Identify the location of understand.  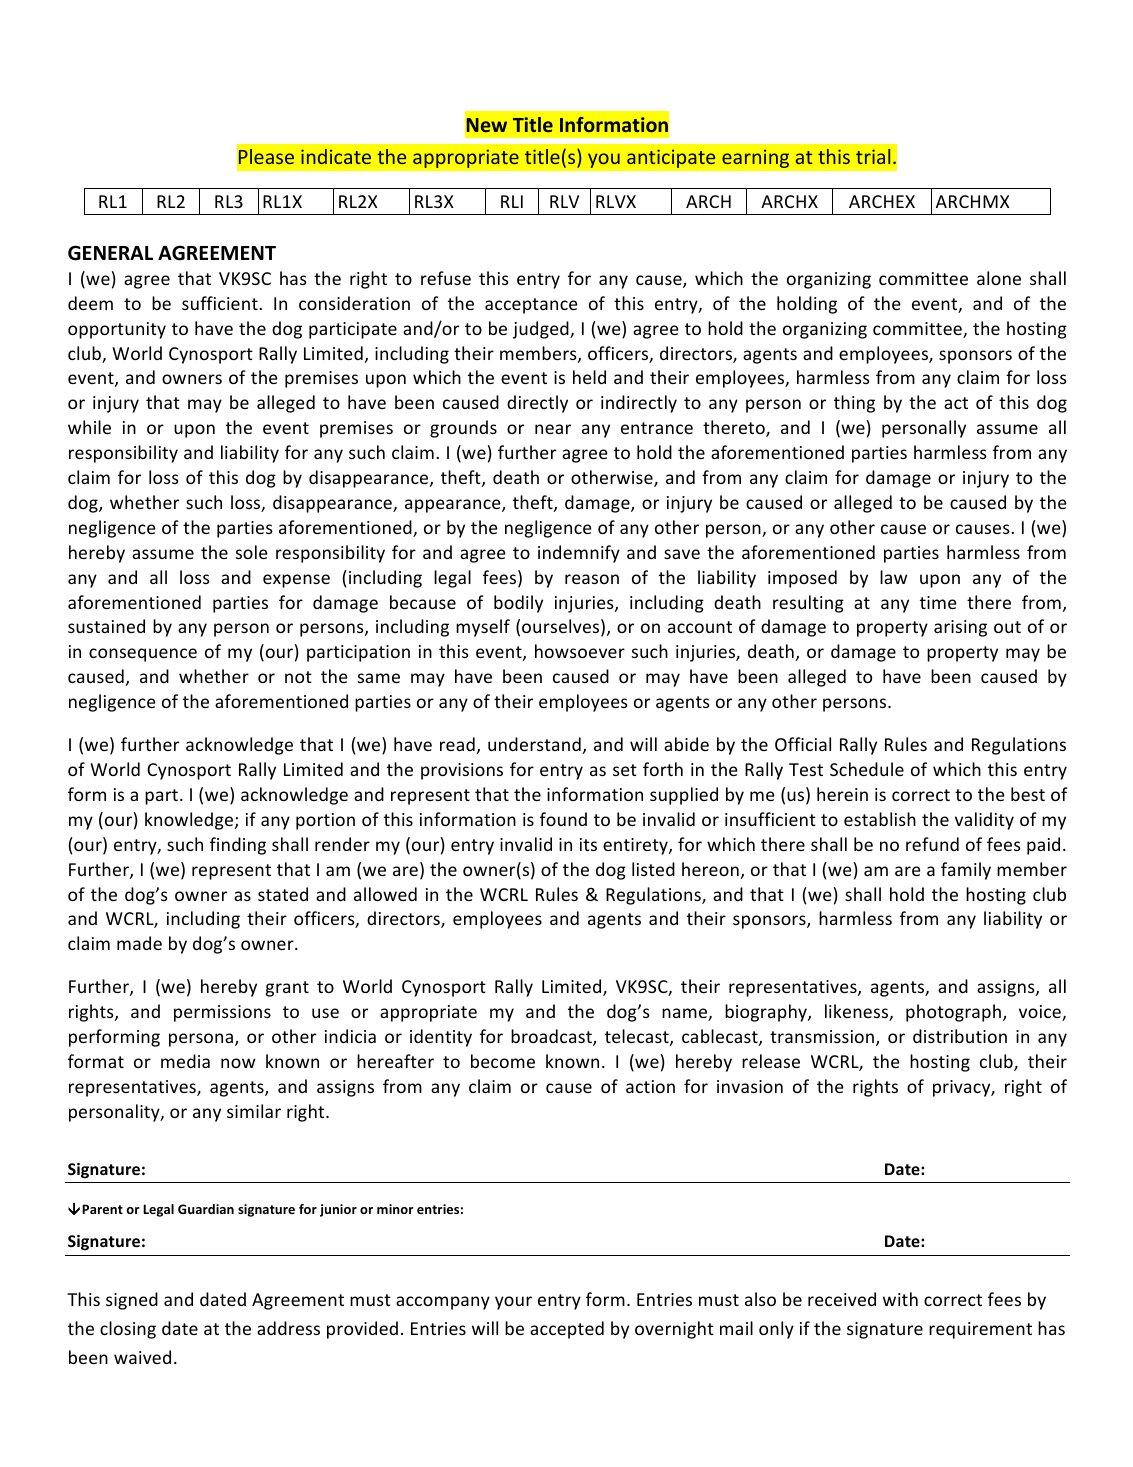
(534, 744).
